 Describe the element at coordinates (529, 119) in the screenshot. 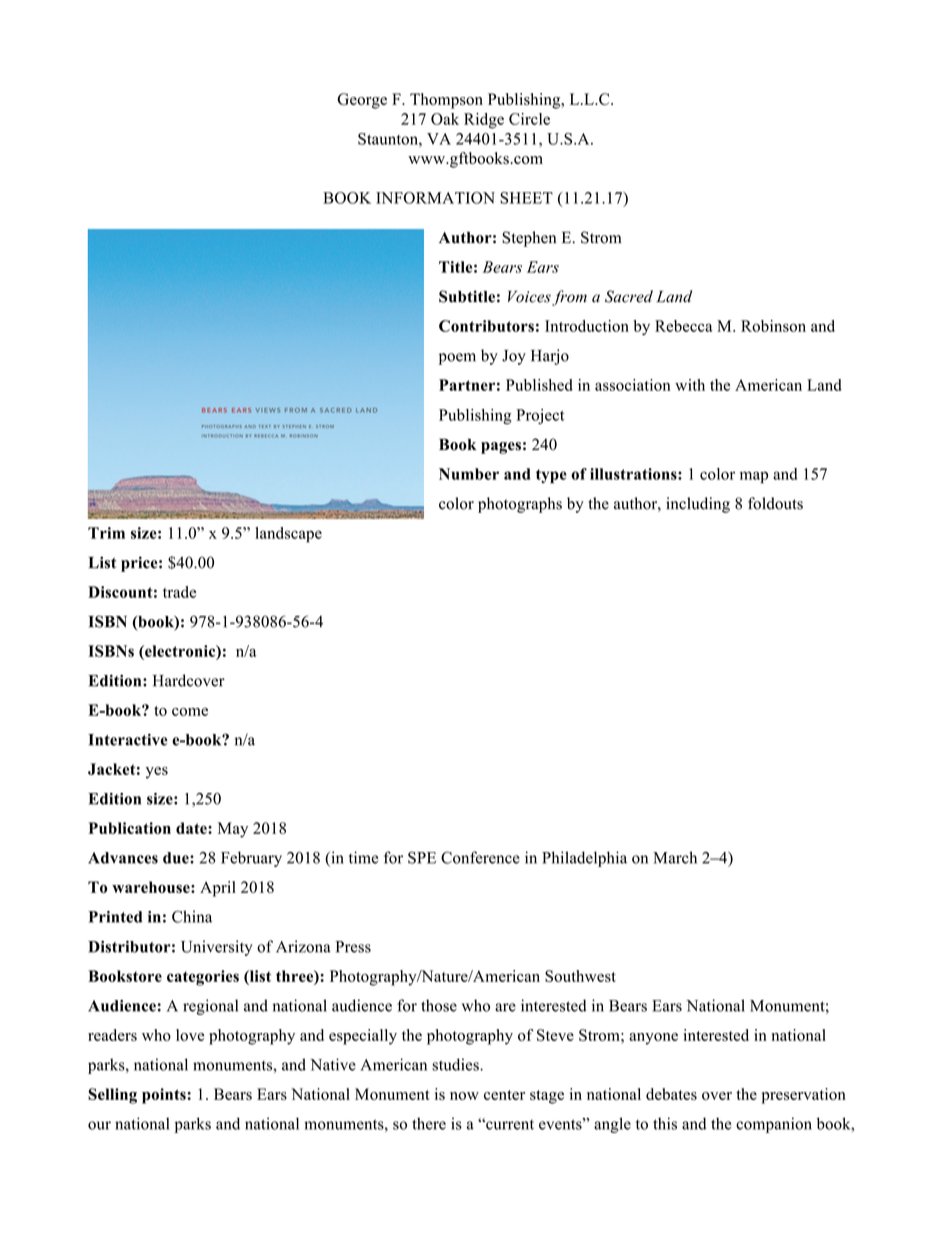

I see `Circle` at that location.
